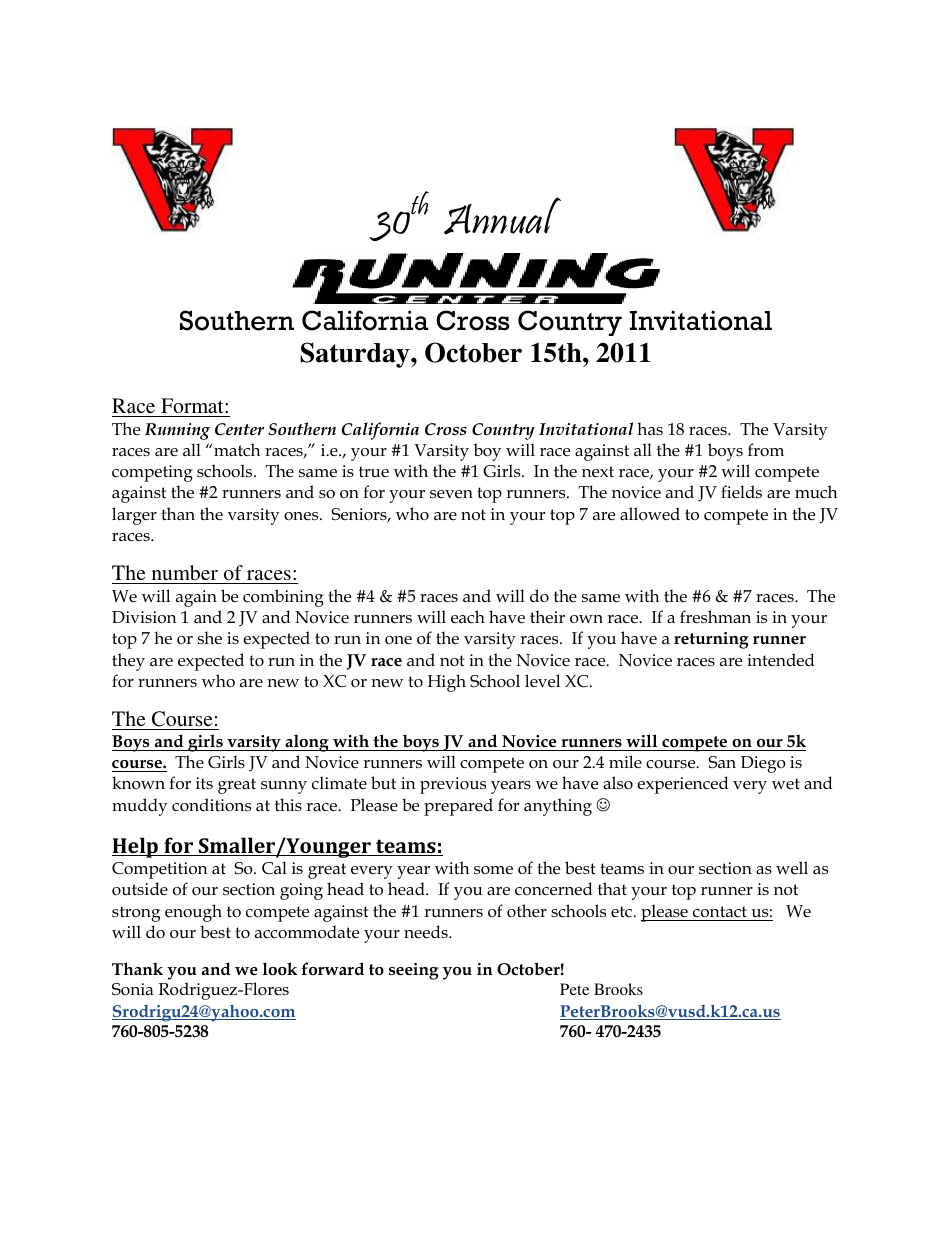  Describe the element at coordinates (650, 428) in the screenshot. I see `has` at that location.
